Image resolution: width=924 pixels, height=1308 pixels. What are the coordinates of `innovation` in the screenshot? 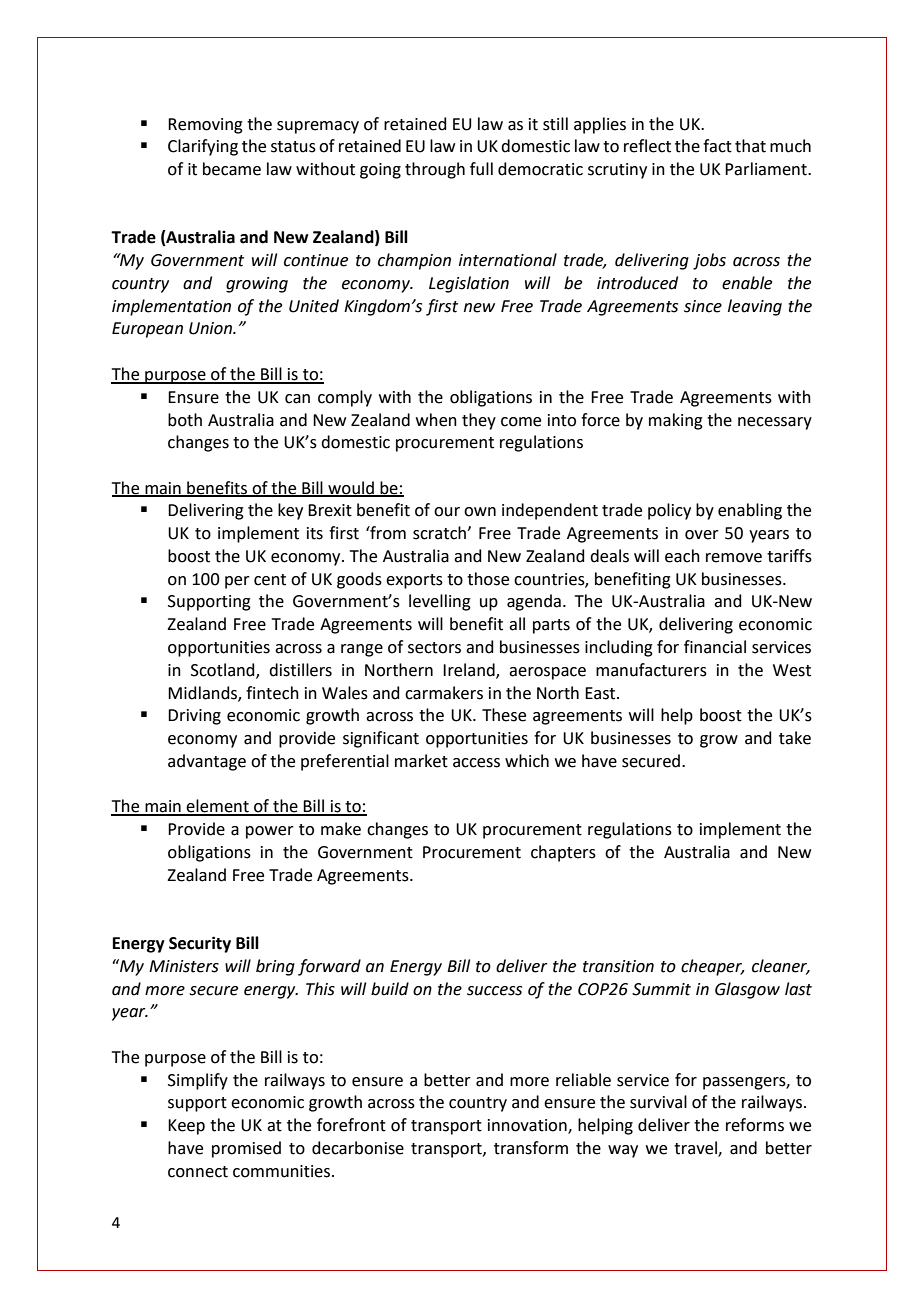 It's located at (528, 1126).
